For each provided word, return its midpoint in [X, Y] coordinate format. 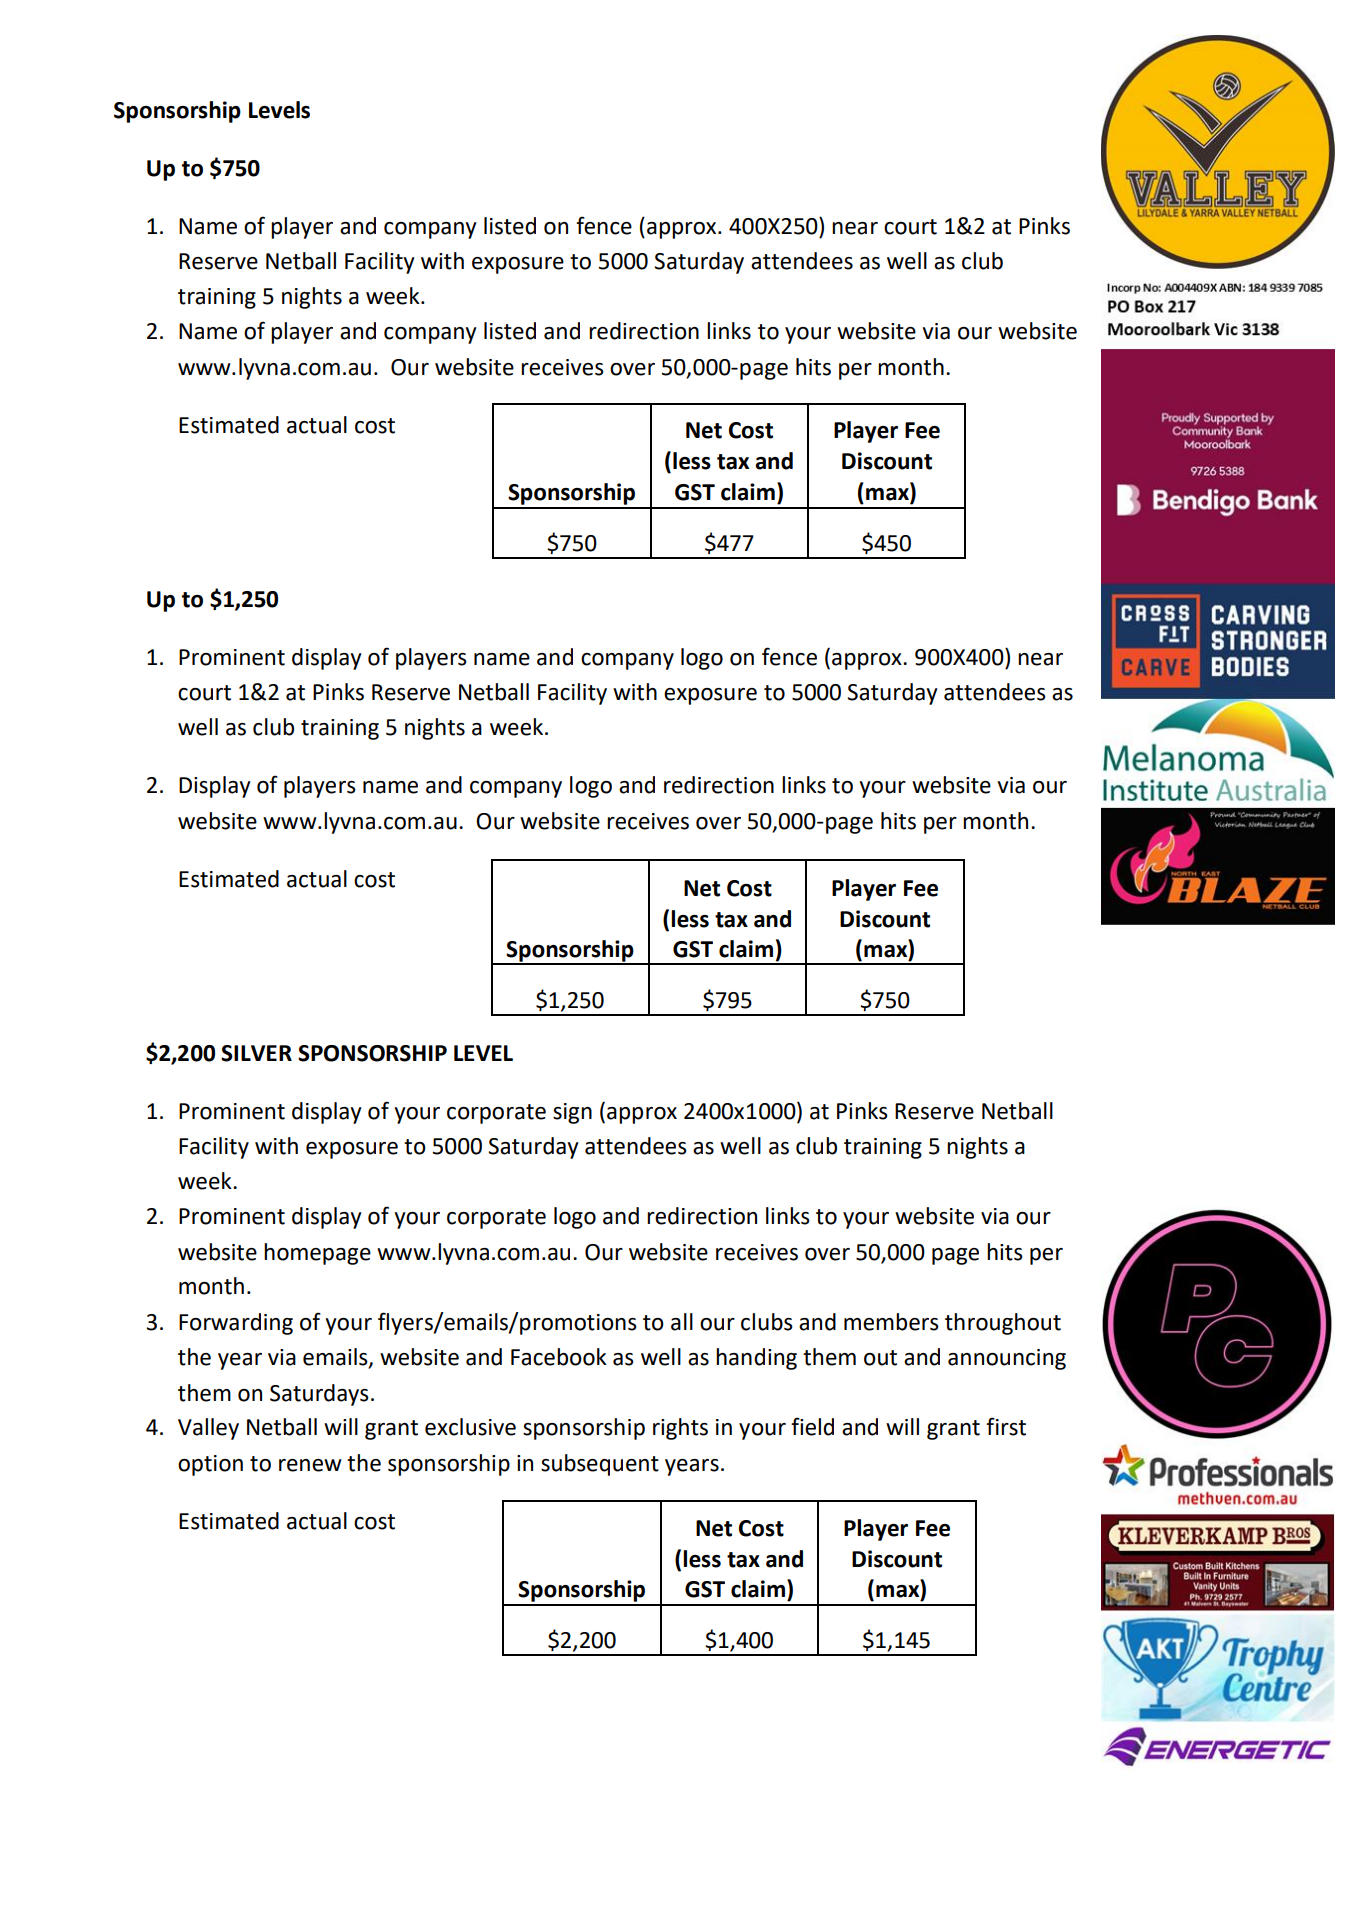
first [1006, 1426]
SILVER [256, 1053]
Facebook [559, 1357]
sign [572, 1113]
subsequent [600, 1465]
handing [756, 1359]
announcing [1007, 1359]
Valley [208, 1429]
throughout [1003, 1324]
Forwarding [236, 1324]
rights [680, 1429]
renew [310, 1465]
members [891, 1322]
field [812, 1426]
